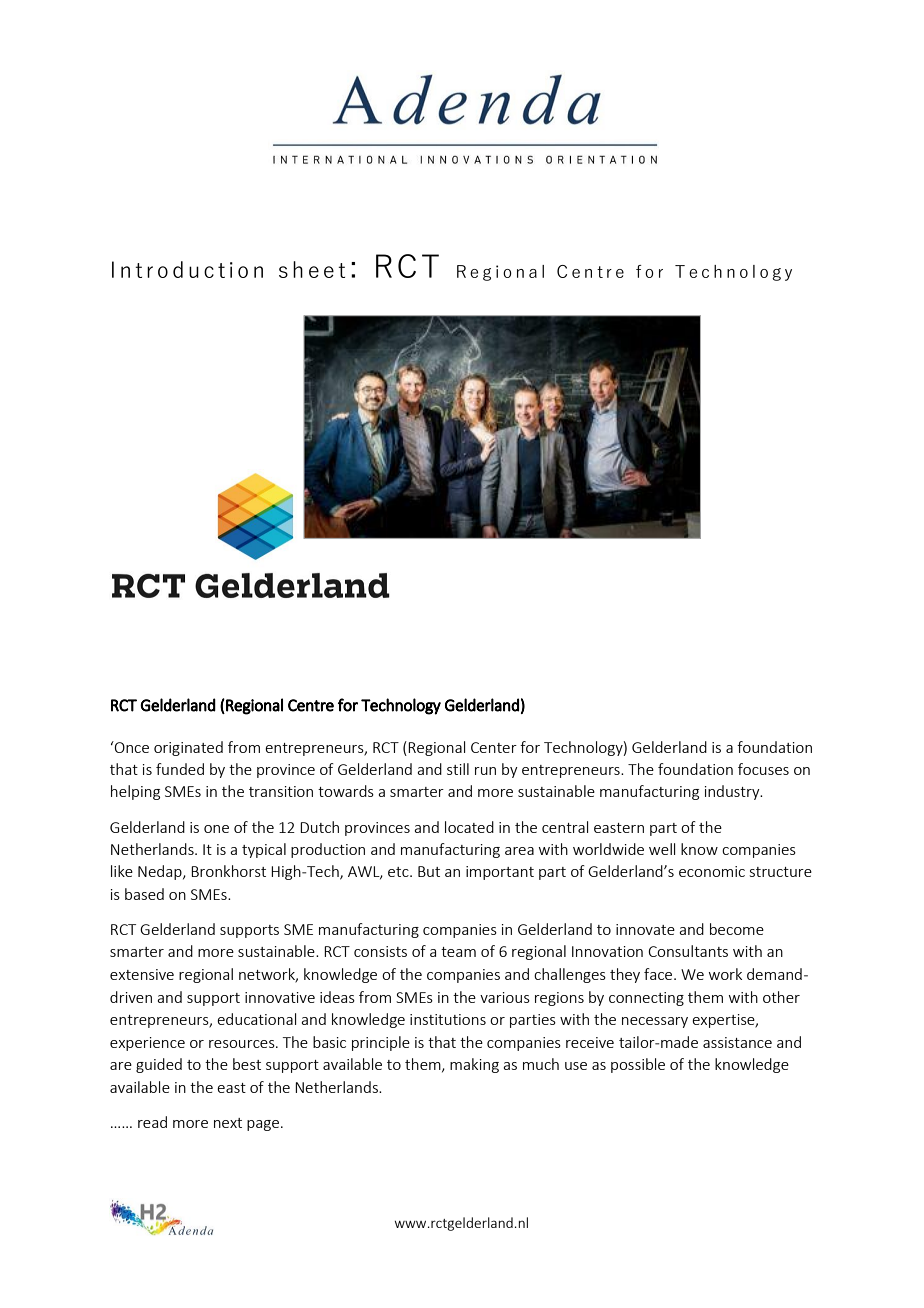 The image size is (924, 1308). Describe the element at coordinates (494, 747) in the document. I see `Center` at that location.
